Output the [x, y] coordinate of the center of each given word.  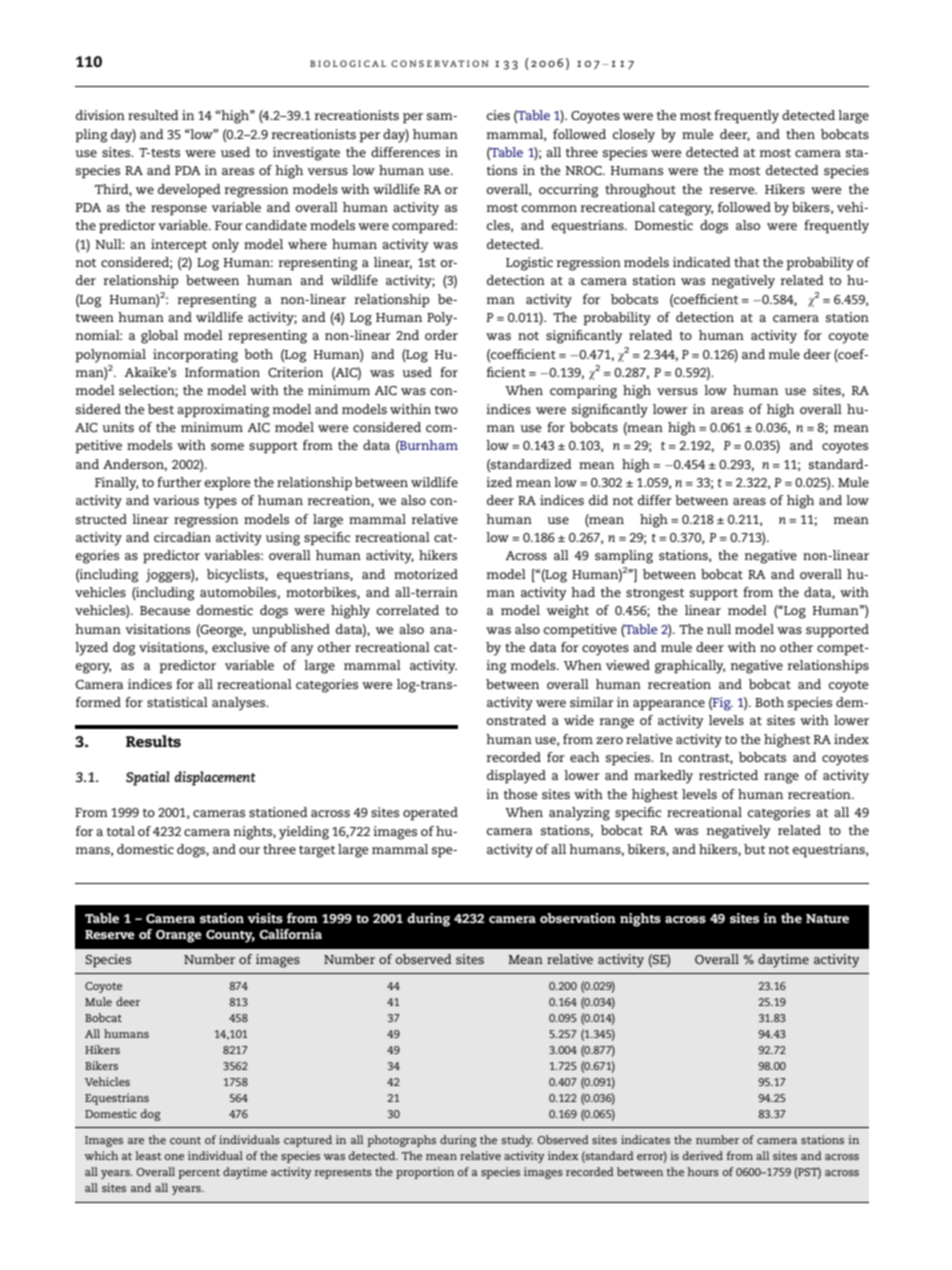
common [549, 208]
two [446, 409]
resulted [153, 115]
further [179, 482]
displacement [215, 778]
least [148, 1155]
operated [430, 814]
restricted [728, 775]
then [800, 134]
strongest [655, 594]
